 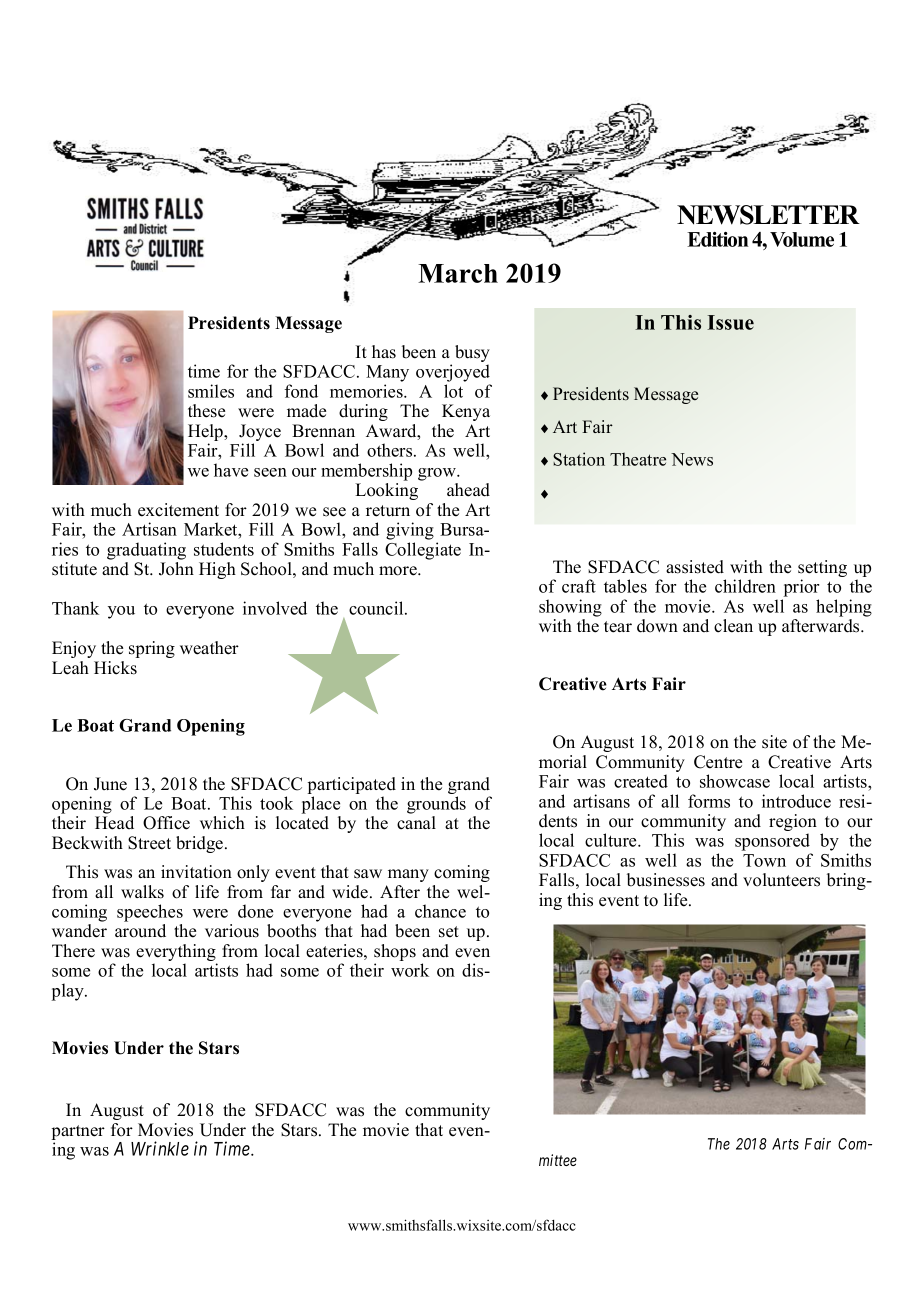 I want to click on volunteers, so click(x=781, y=880).
